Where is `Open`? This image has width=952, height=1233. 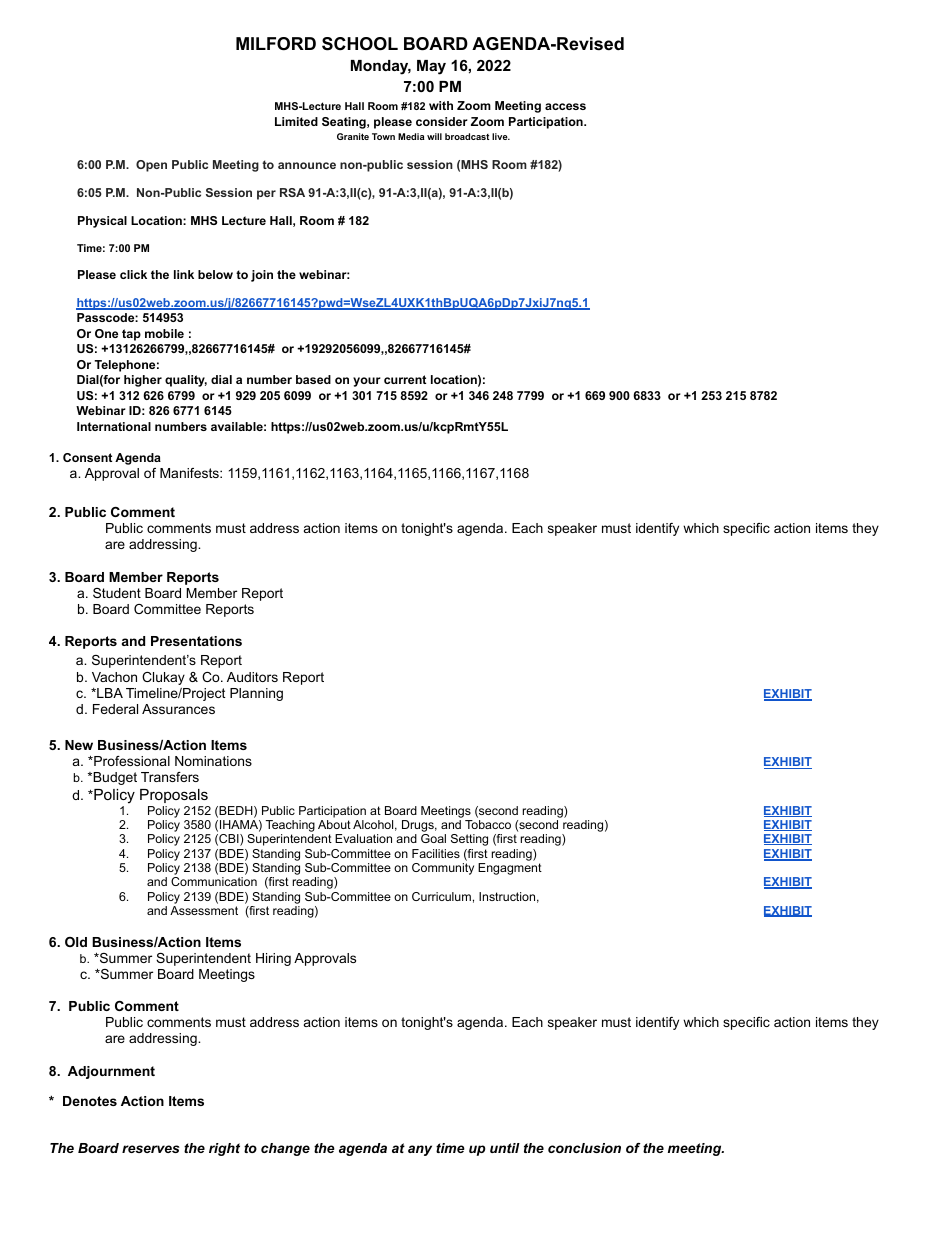
Open is located at coordinates (151, 166).
